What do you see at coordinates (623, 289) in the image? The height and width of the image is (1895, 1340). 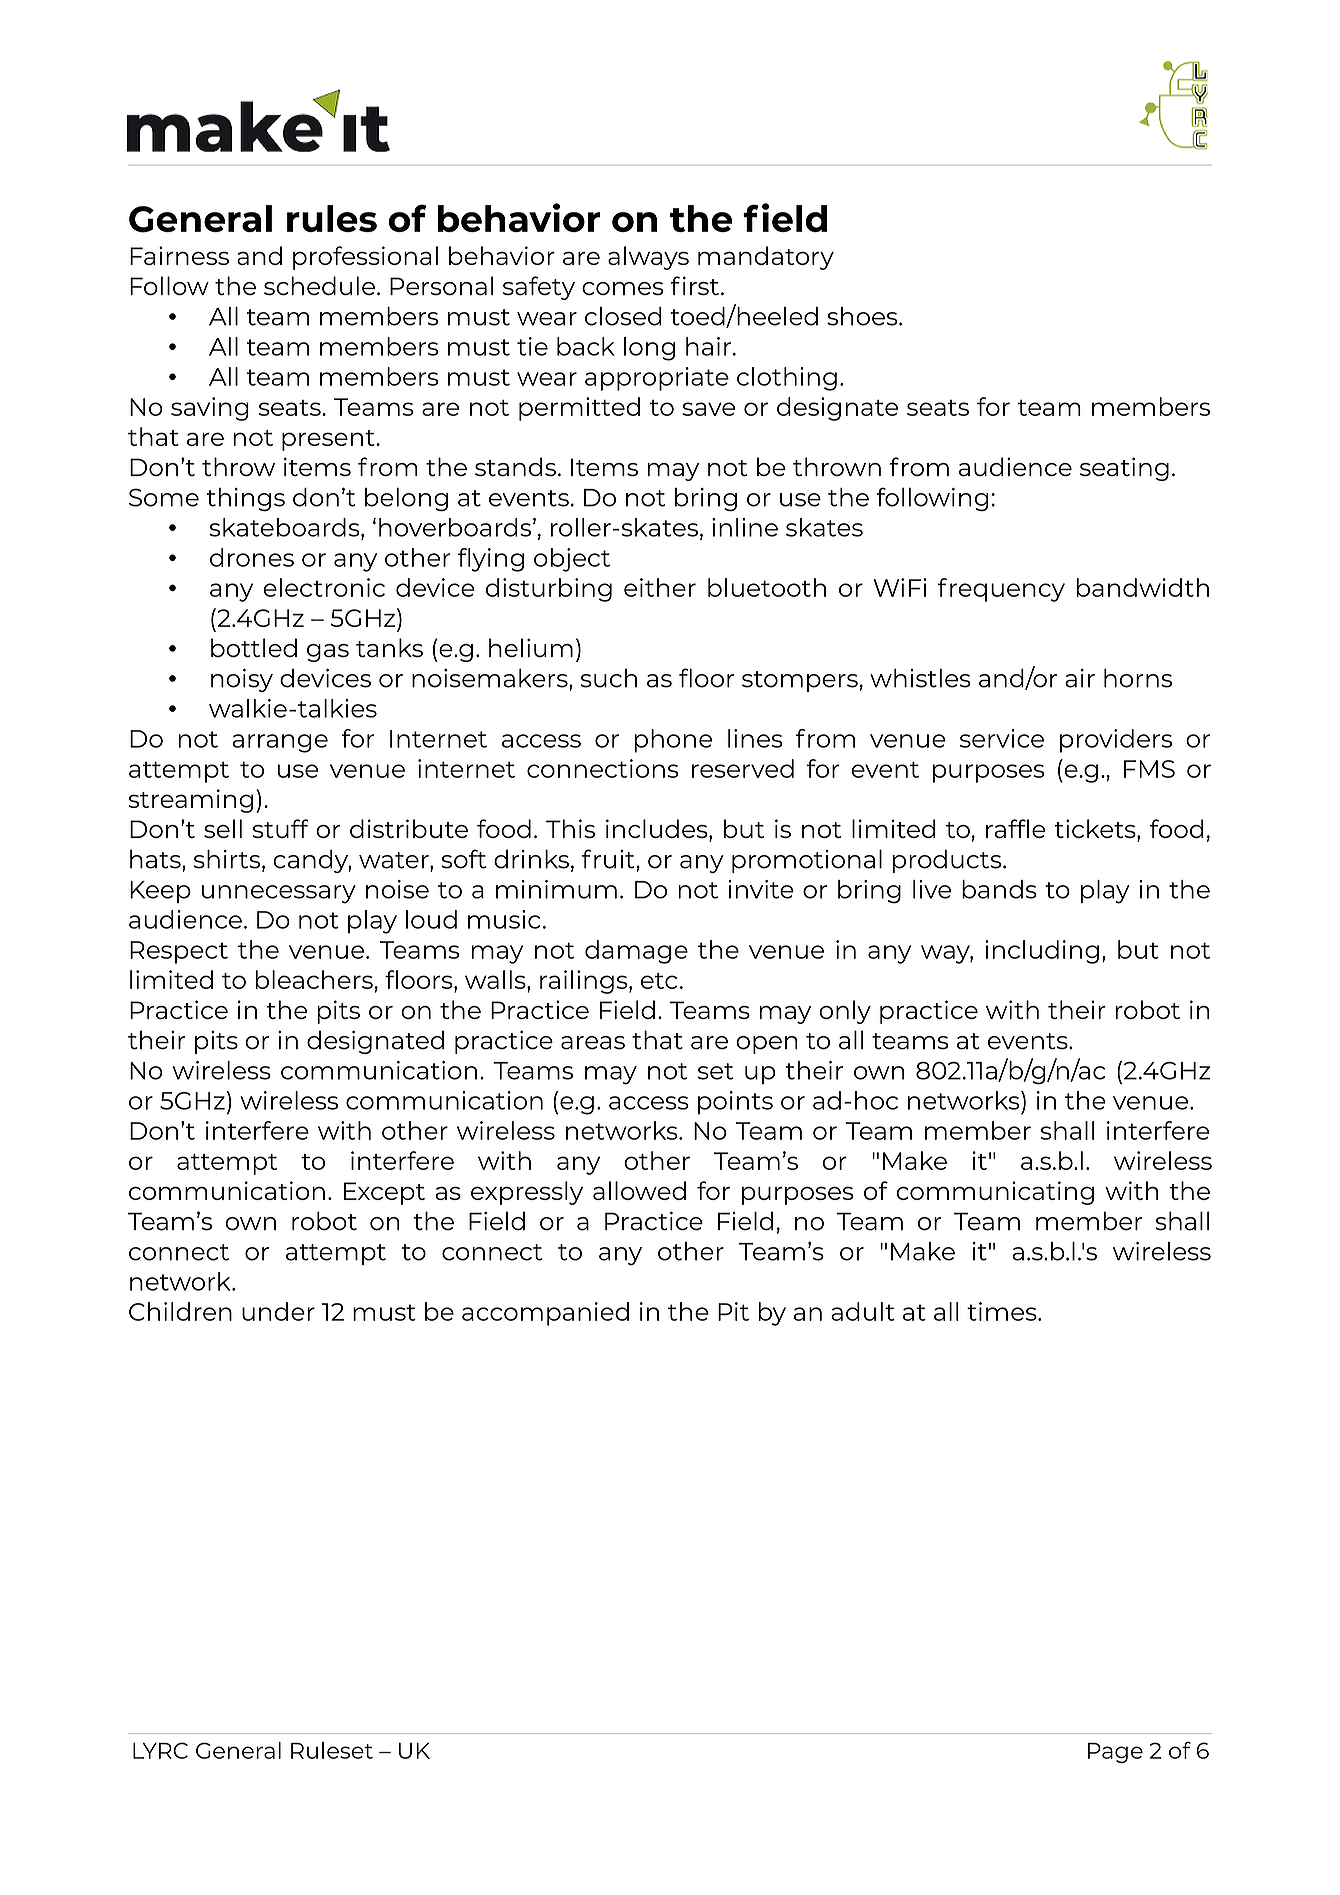 I see `comes` at bounding box center [623, 289].
